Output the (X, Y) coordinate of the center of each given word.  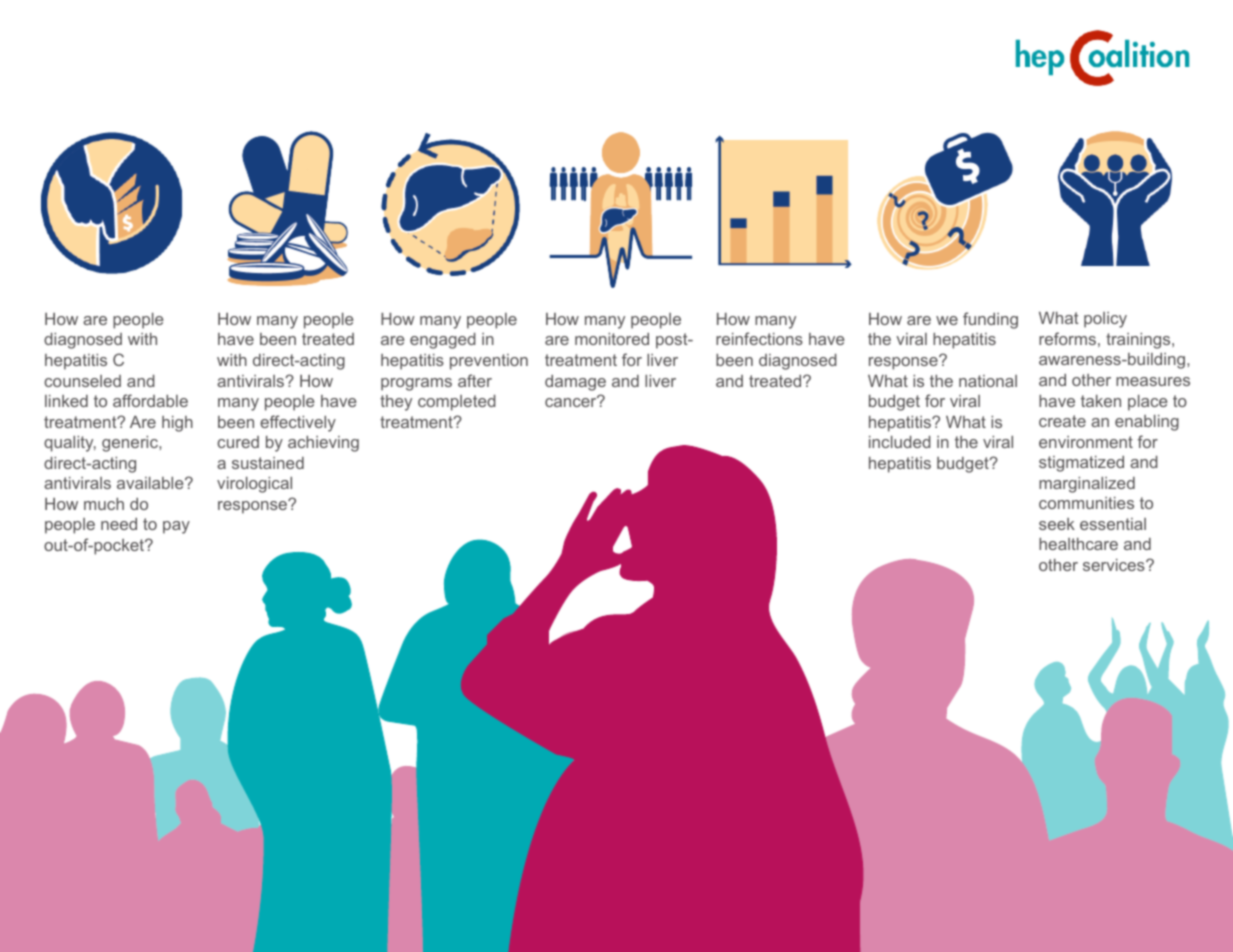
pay (176, 527)
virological (254, 485)
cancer (572, 401)
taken (1101, 401)
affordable (150, 400)
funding (990, 320)
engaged (443, 341)
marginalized (1087, 485)
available (151, 483)
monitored (612, 339)
